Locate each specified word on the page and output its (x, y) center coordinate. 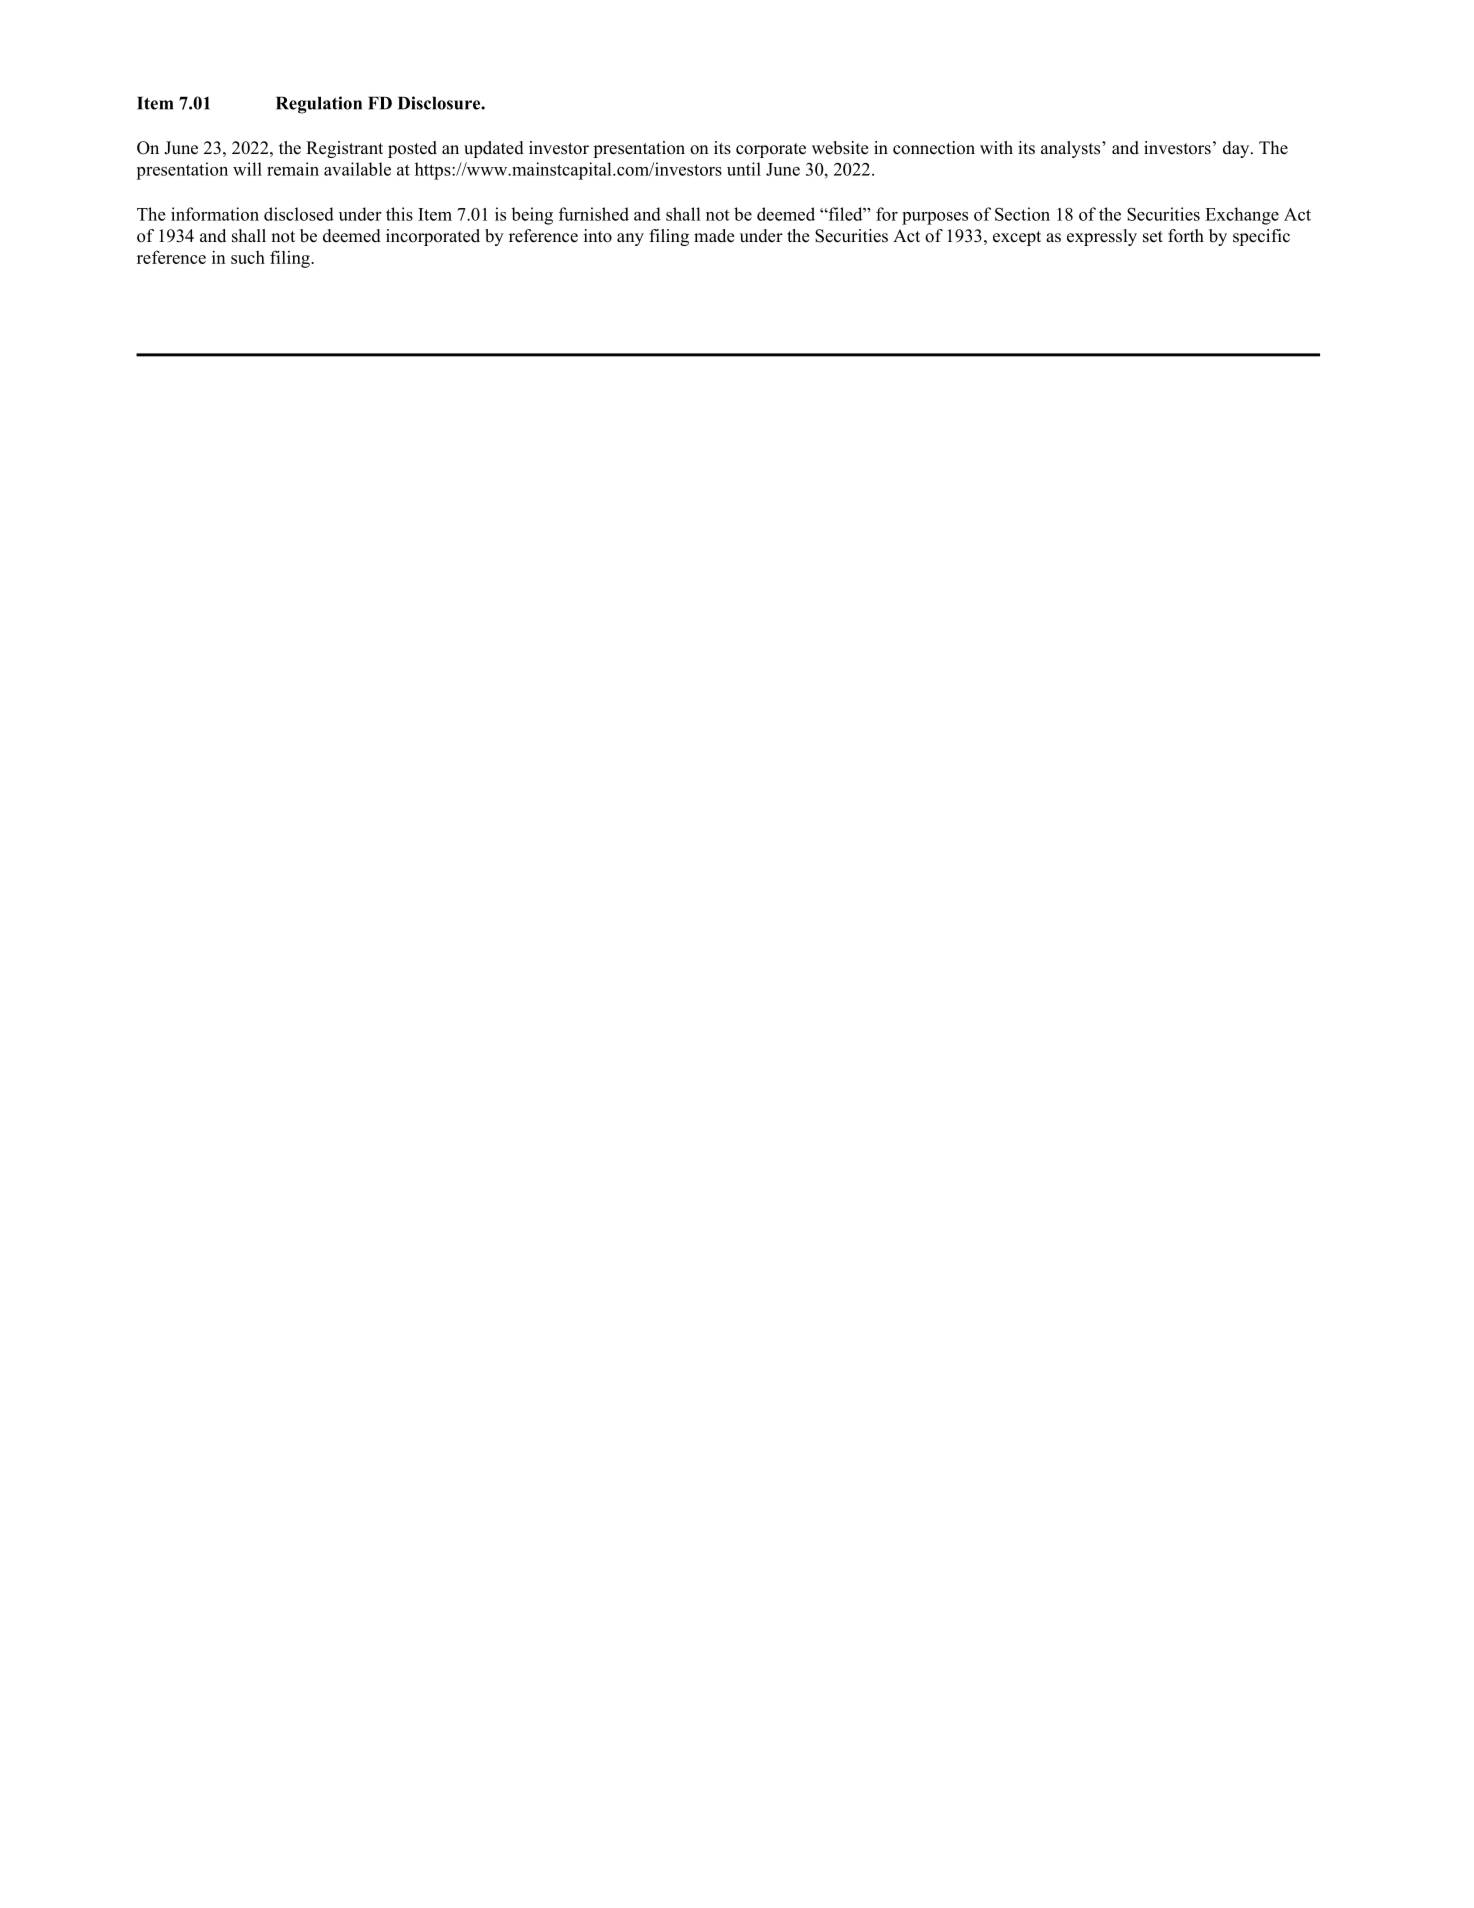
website (840, 148)
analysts (1072, 149)
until (744, 169)
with (996, 147)
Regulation (319, 105)
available (357, 169)
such (248, 257)
